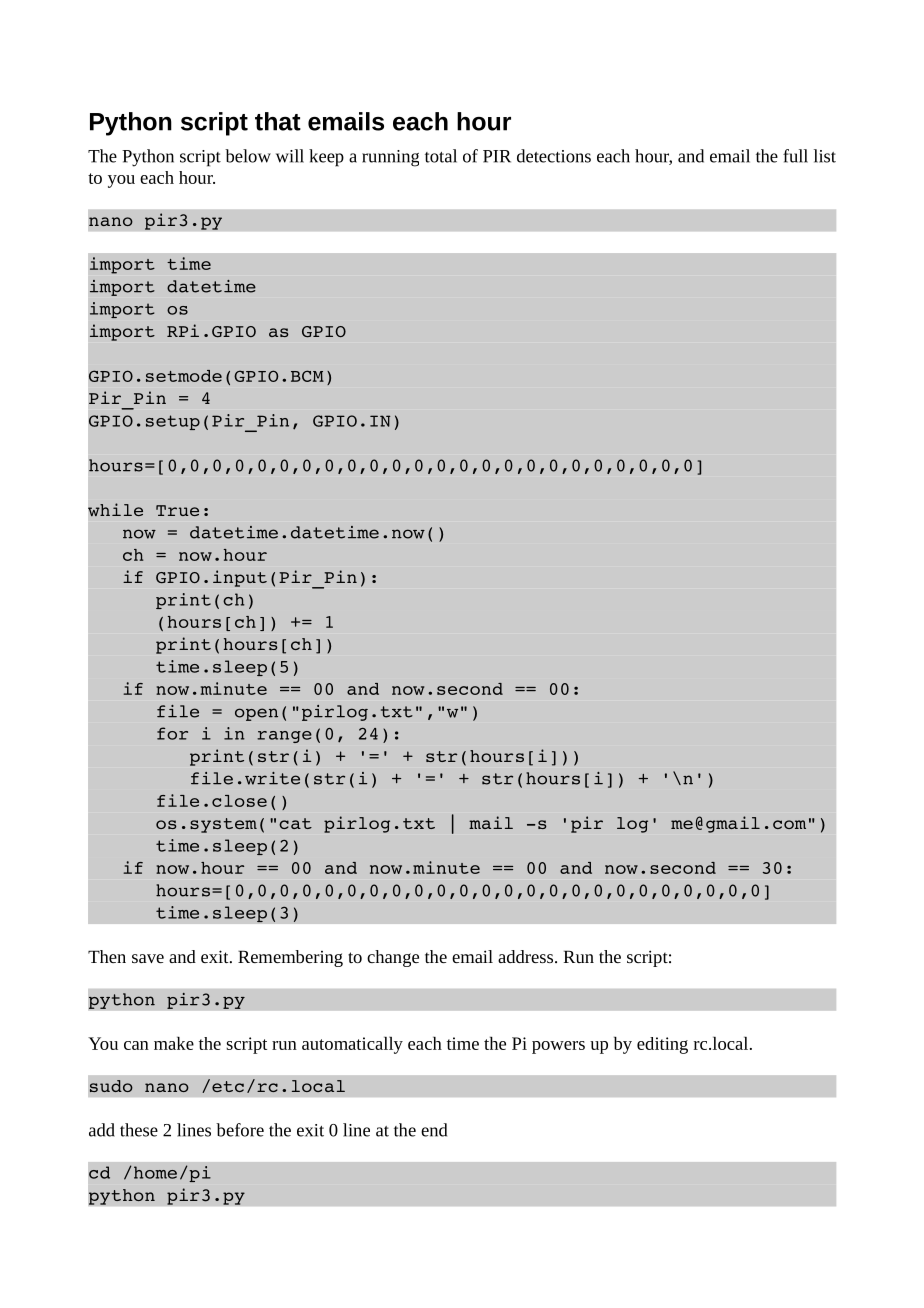 The image size is (924, 1308). I want to click on total, so click(441, 156).
